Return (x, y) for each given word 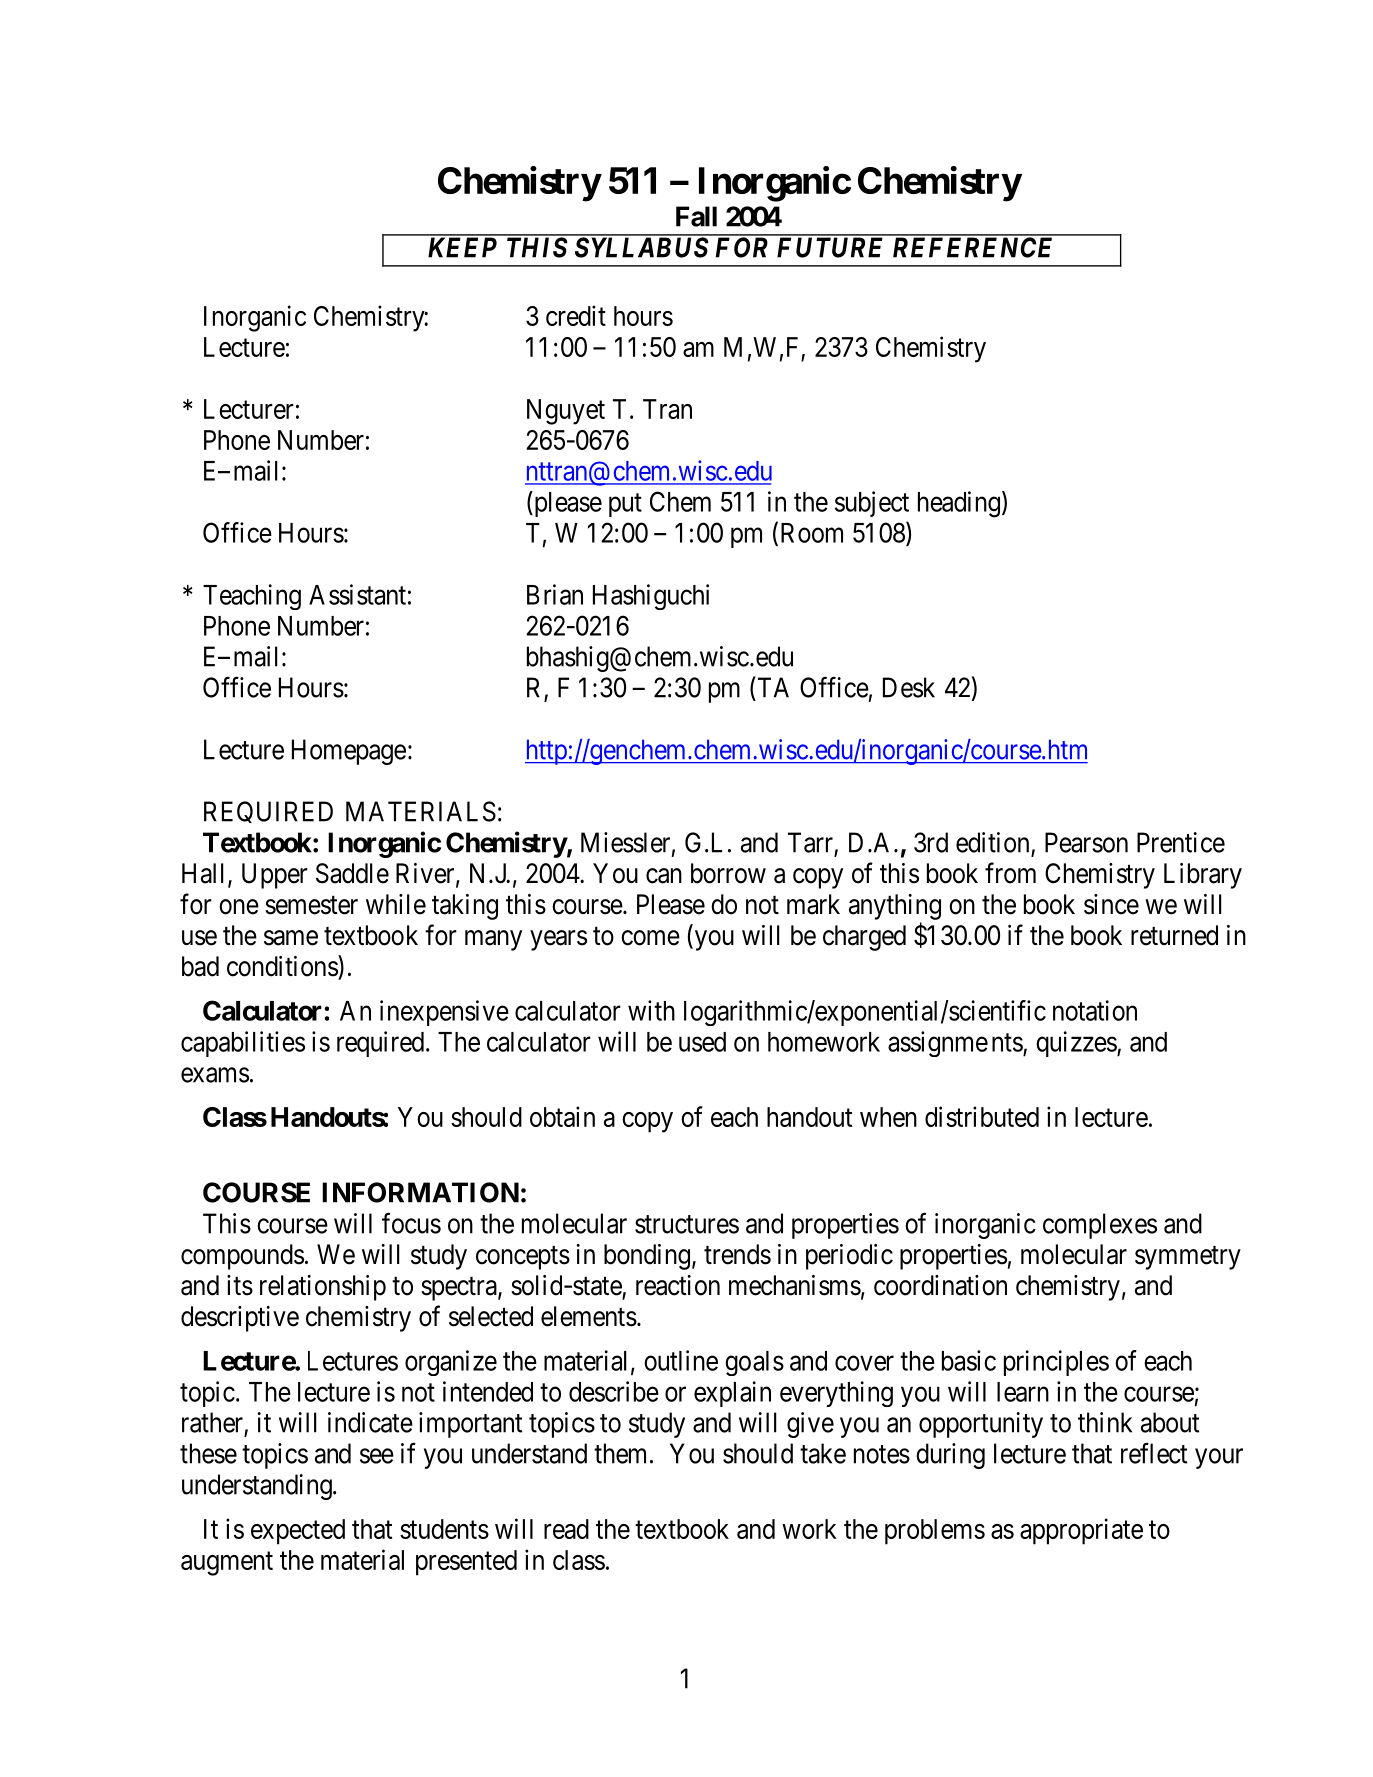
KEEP (462, 247)
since (1111, 904)
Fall (696, 216)
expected (298, 1532)
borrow (728, 873)
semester (311, 905)
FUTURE (830, 247)
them (620, 1453)
